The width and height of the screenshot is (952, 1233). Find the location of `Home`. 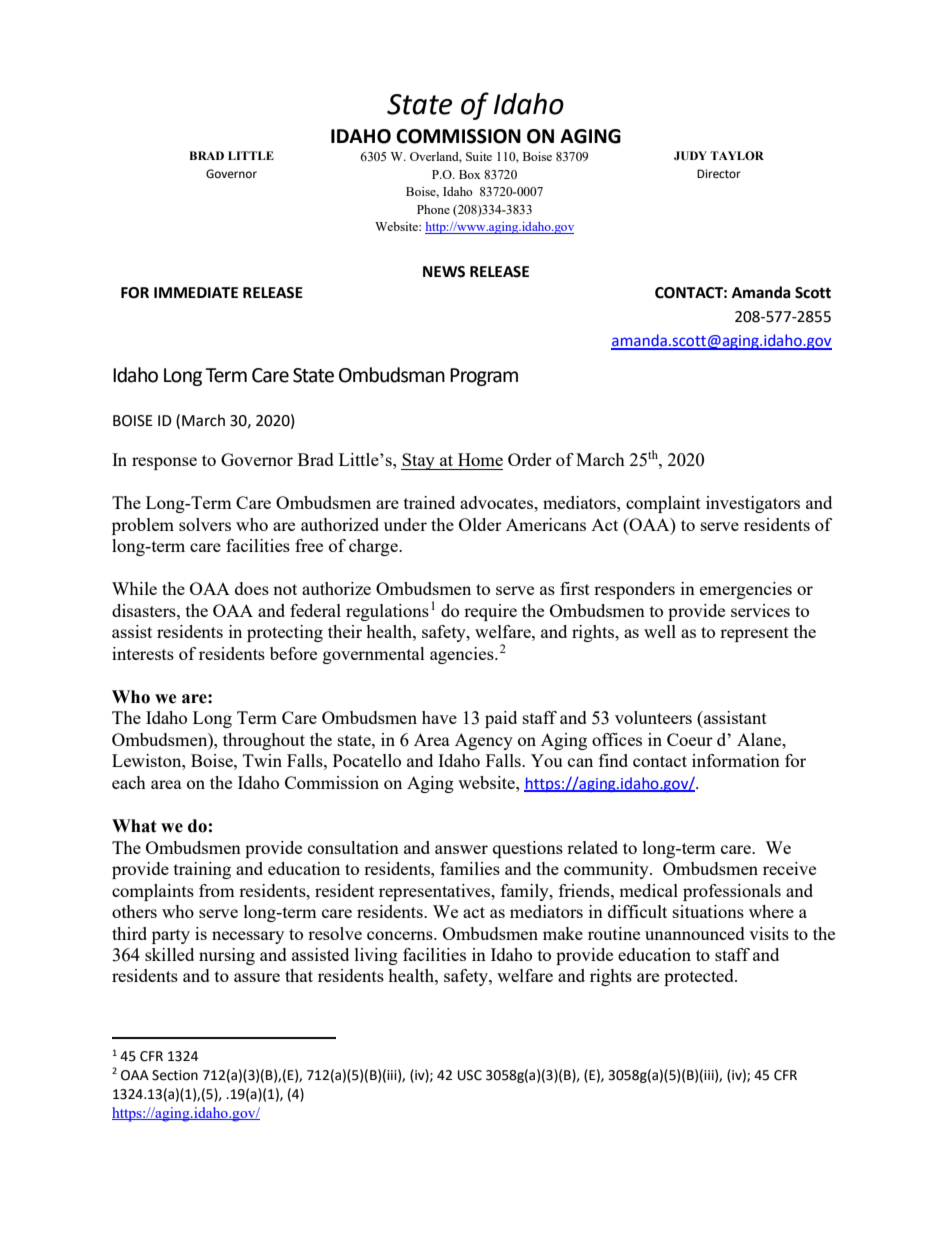

Home is located at coordinates (480, 459).
